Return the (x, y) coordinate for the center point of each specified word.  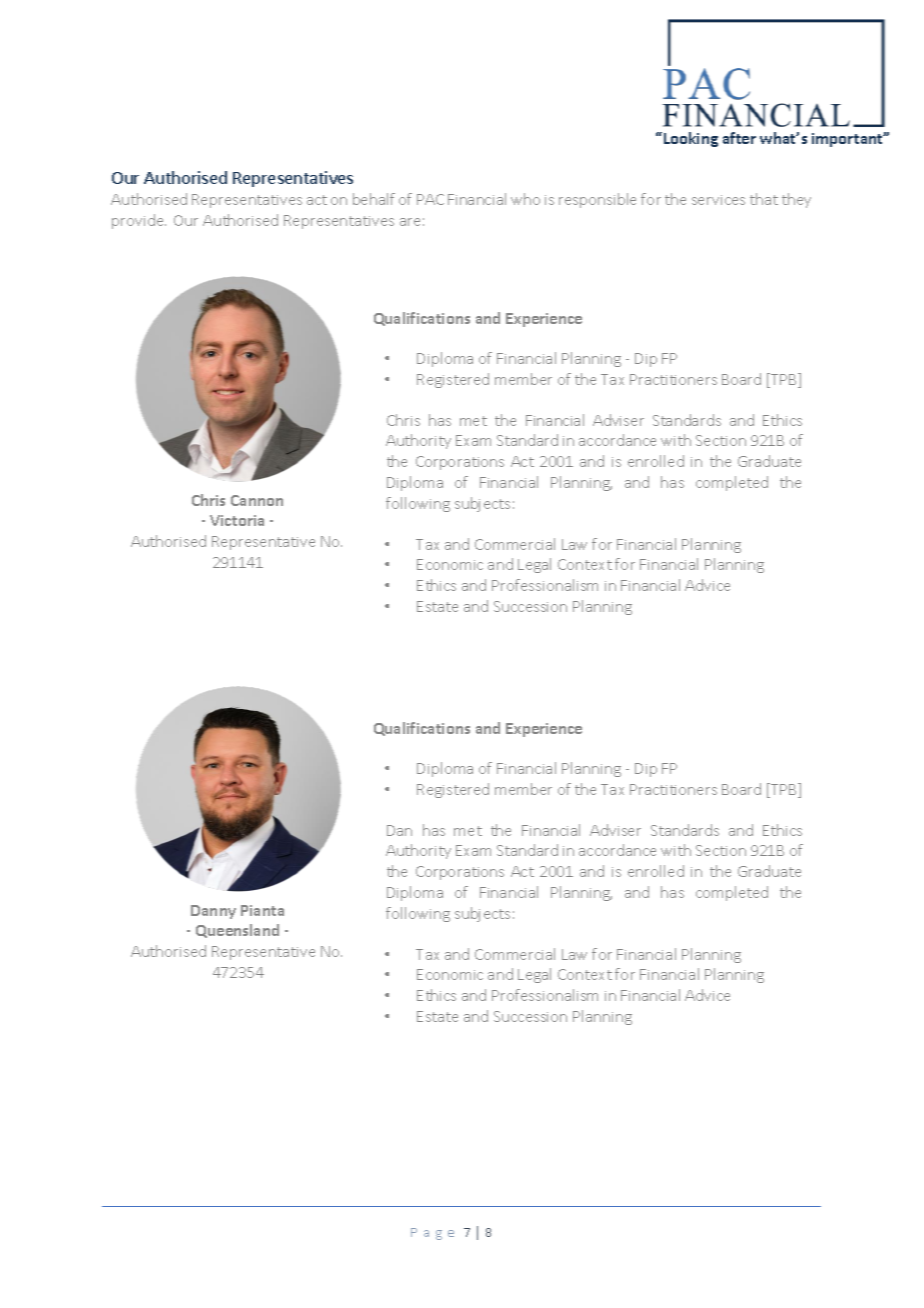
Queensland (237, 931)
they (796, 200)
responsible (597, 200)
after (739, 138)
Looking (691, 139)
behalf (374, 199)
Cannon (257, 500)
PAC (430, 199)
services (718, 200)
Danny (213, 912)
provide (139, 221)
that (764, 199)
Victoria (237, 520)
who (525, 199)
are (410, 222)
